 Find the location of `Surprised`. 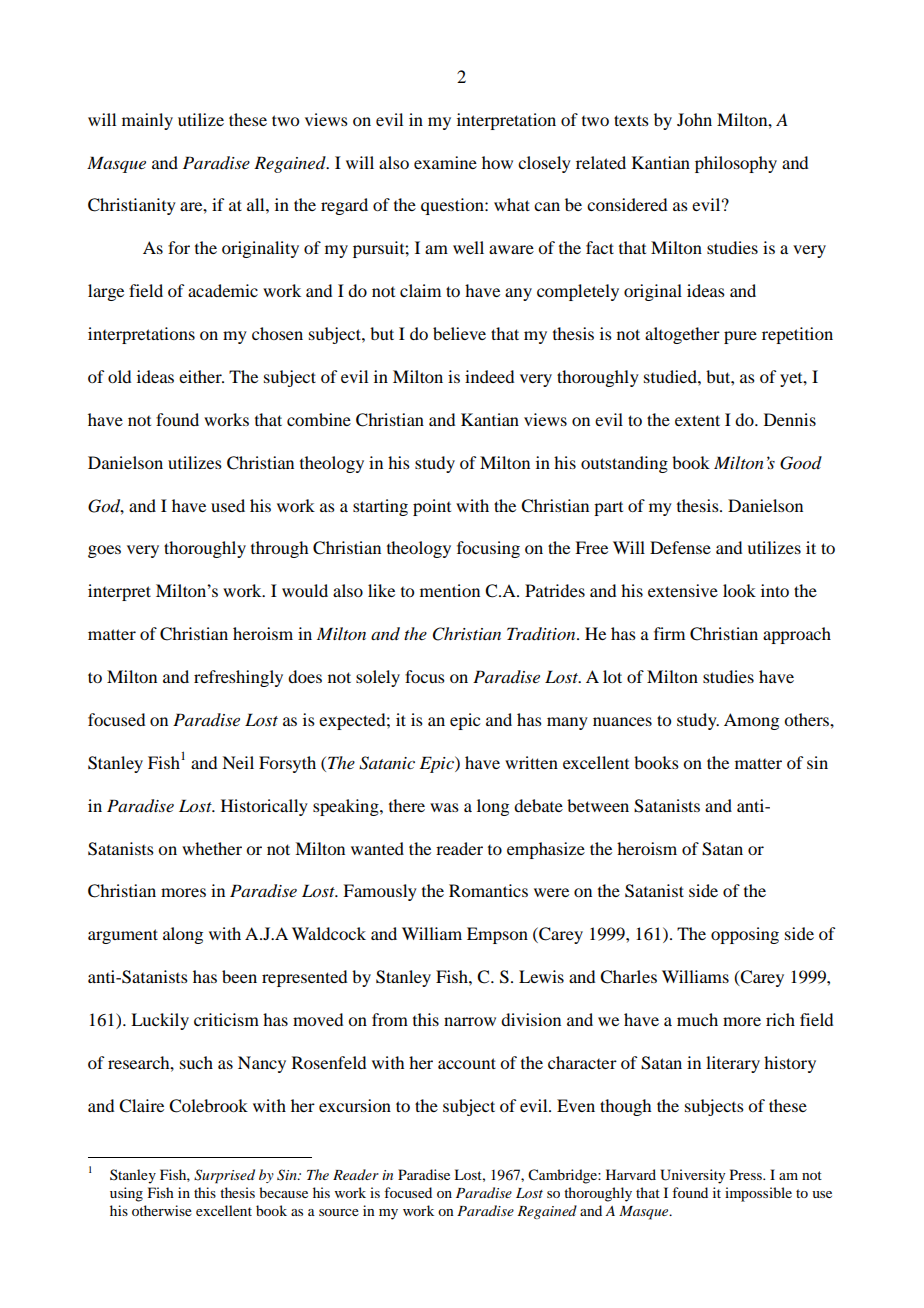

Surprised is located at coordinates (224, 1176).
